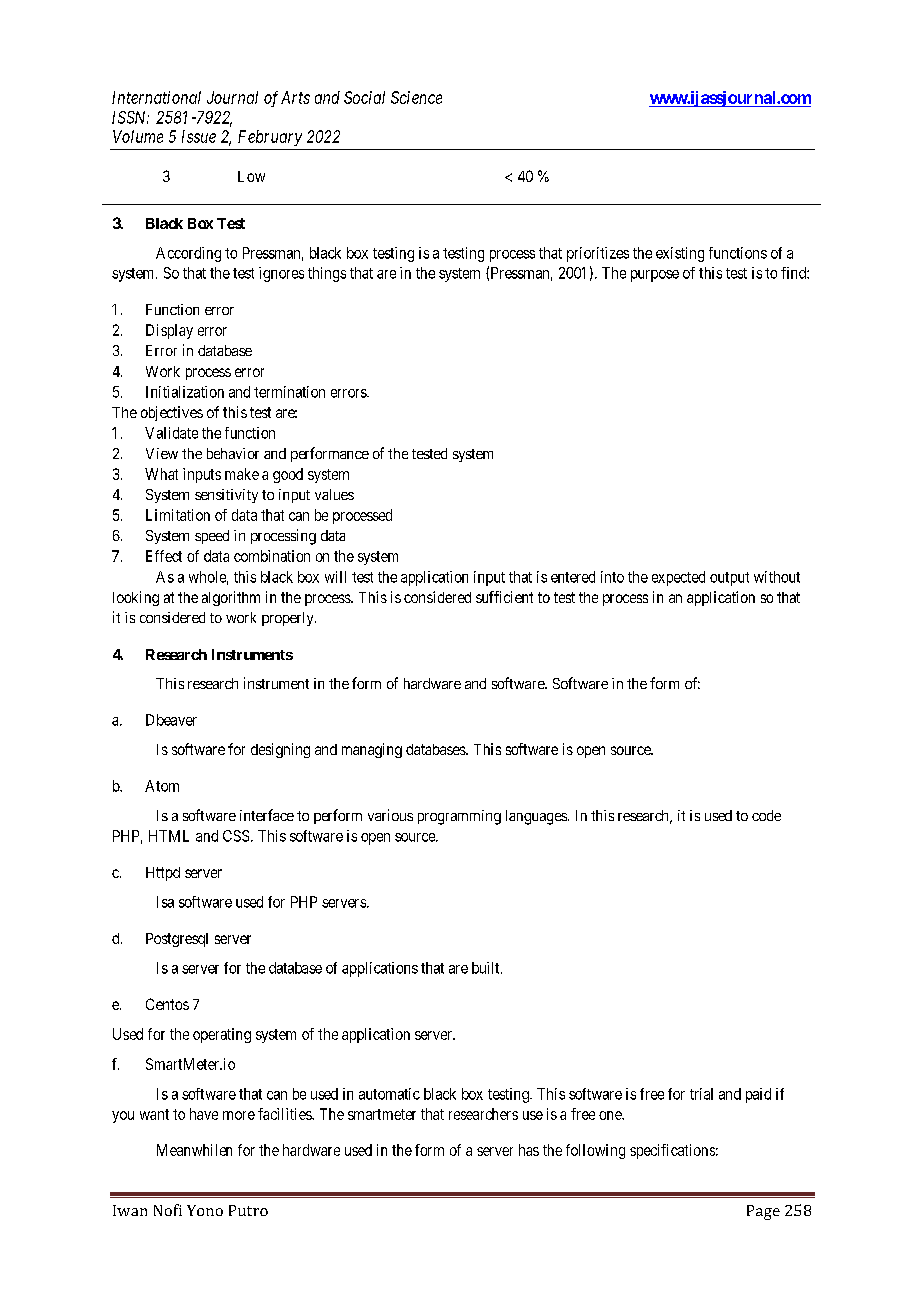 Image resolution: width=924 pixels, height=1308 pixels. What do you see at coordinates (678, 578) in the image?
I see `expected` at bounding box center [678, 578].
